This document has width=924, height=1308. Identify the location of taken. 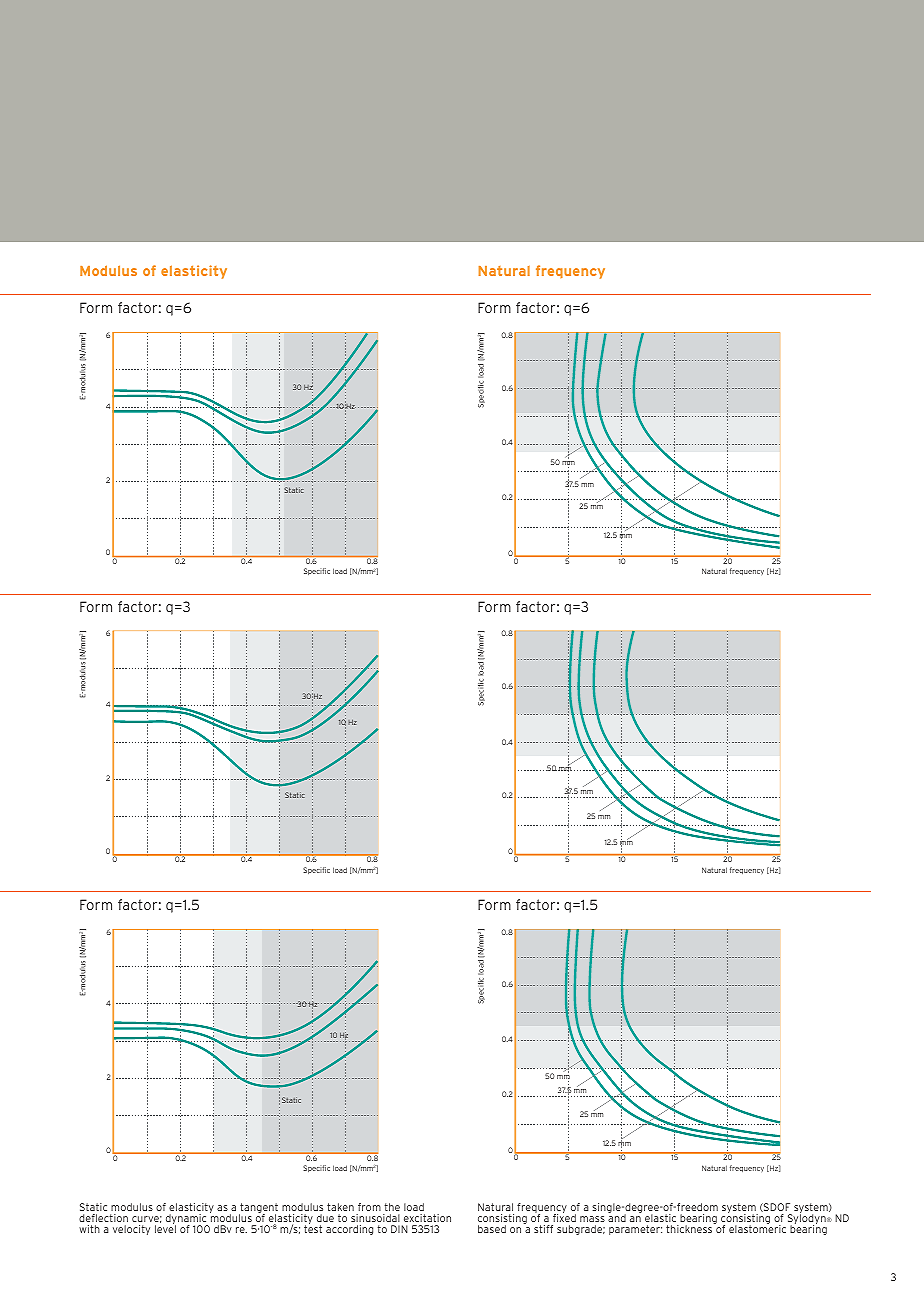
(340, 1207).
